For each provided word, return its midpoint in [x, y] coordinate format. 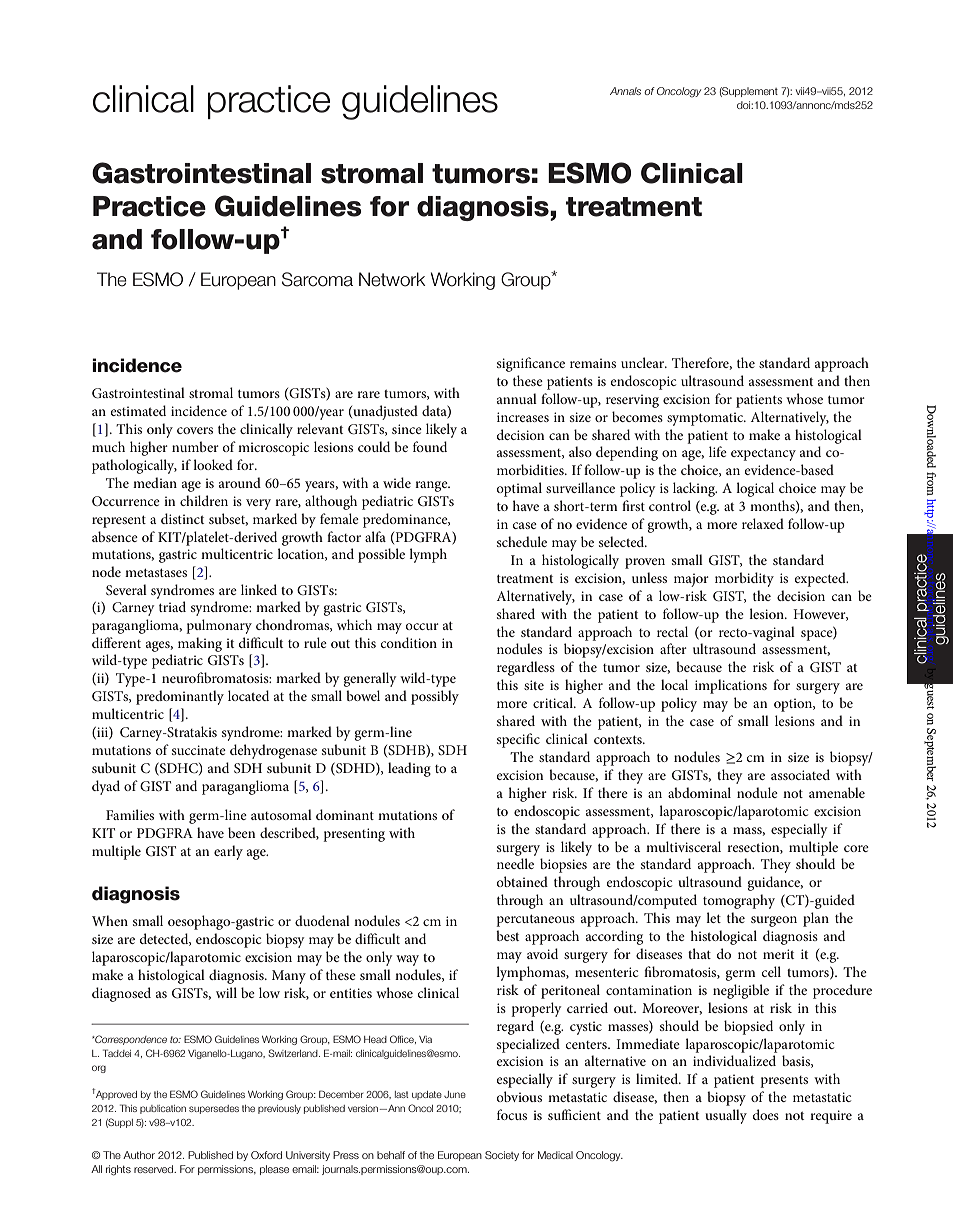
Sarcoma [317, 279]
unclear [644, 362]
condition [409, 642]
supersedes [214, 1109]
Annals [625, 91]
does [766, 1114]
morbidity [744, 579]
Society [502, 1156]
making [200, 644]
